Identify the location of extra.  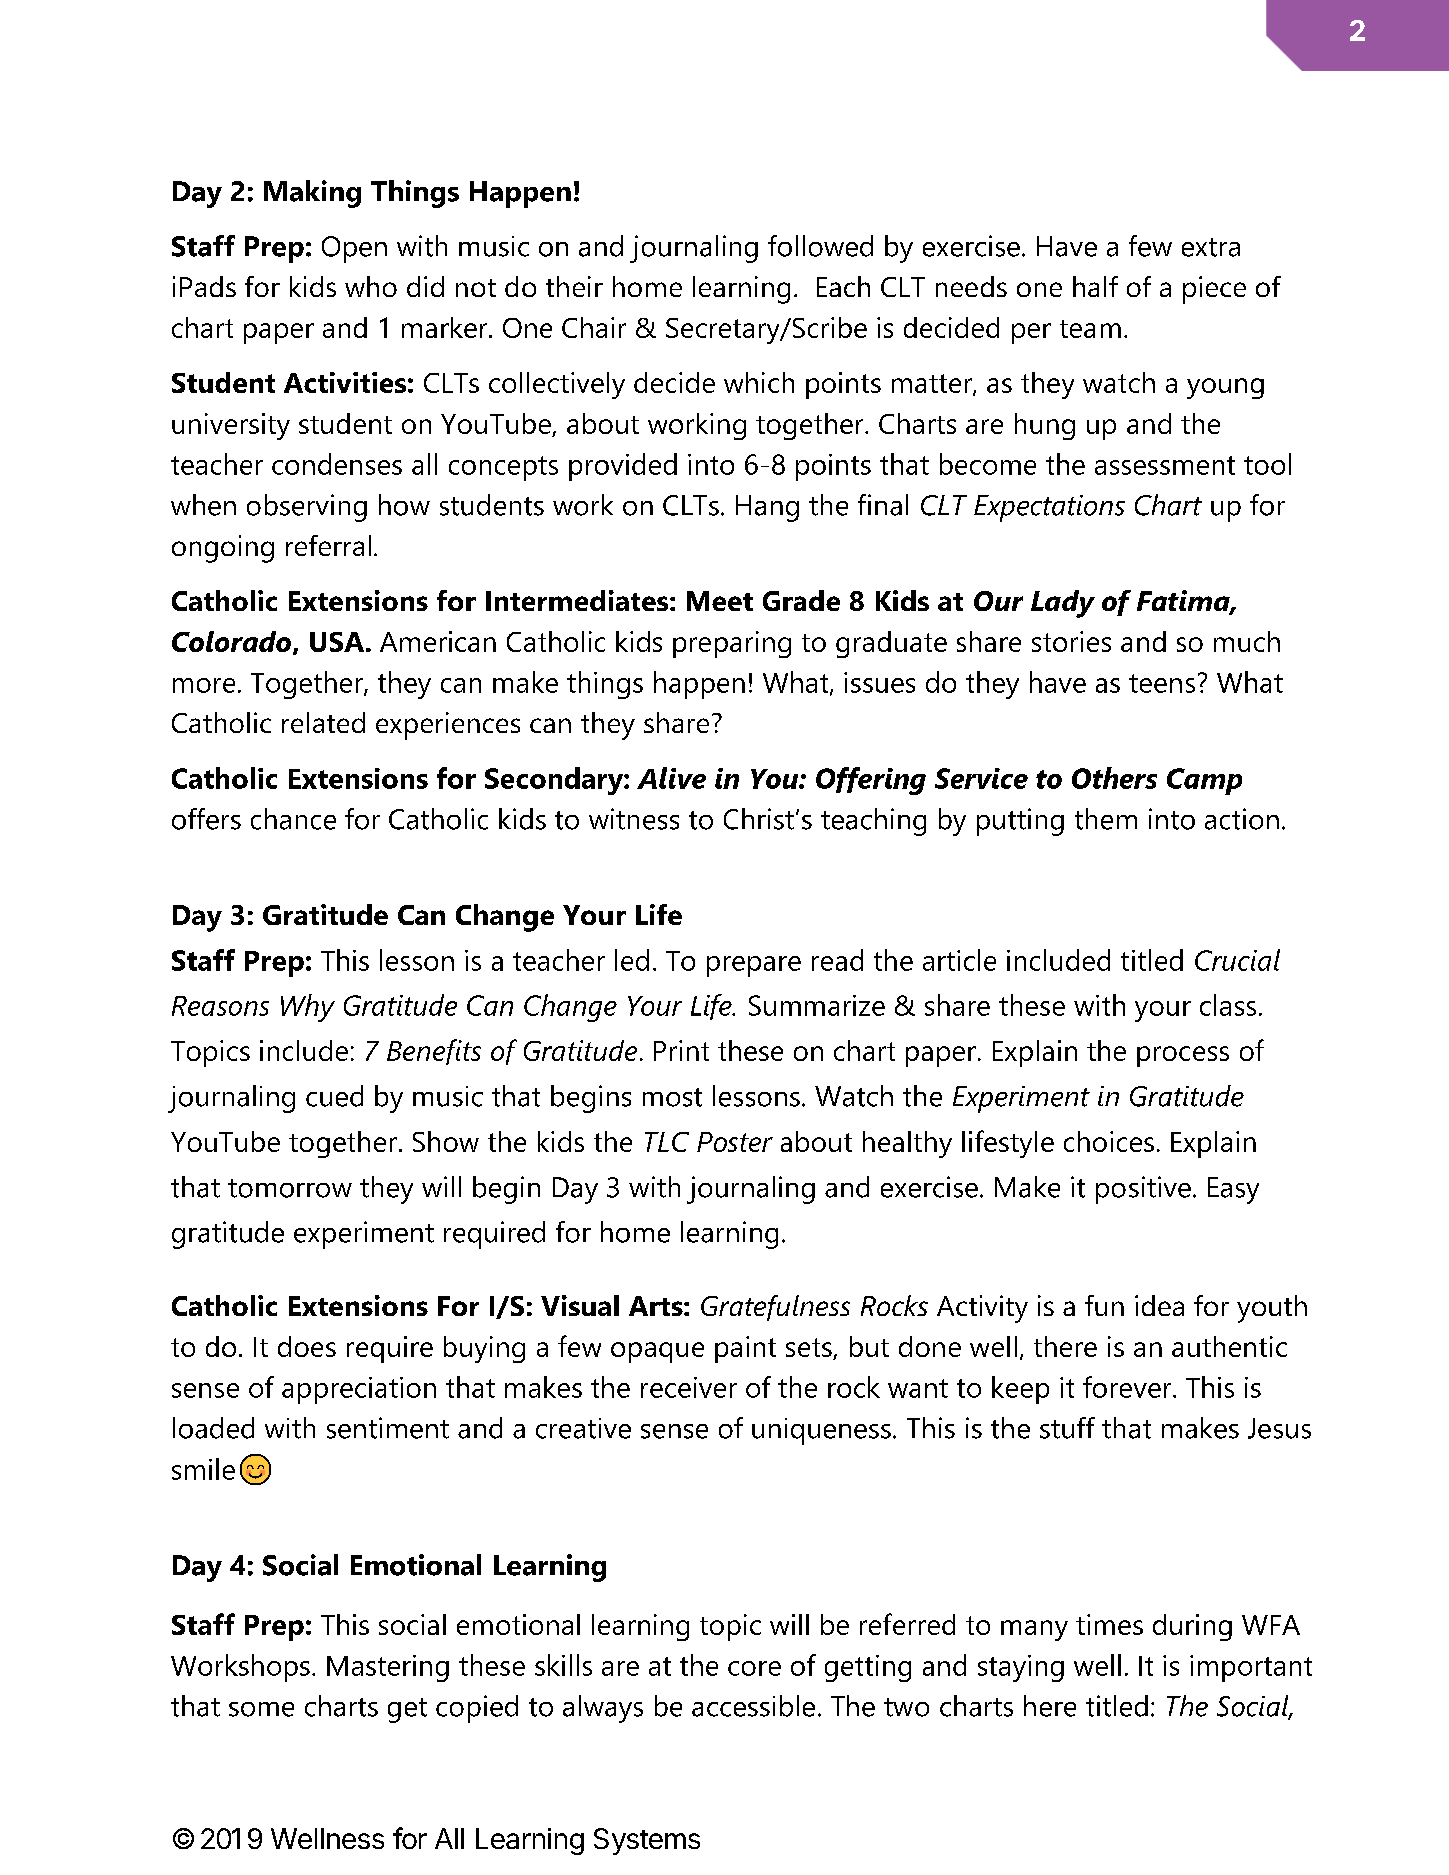
(1211, 247).
